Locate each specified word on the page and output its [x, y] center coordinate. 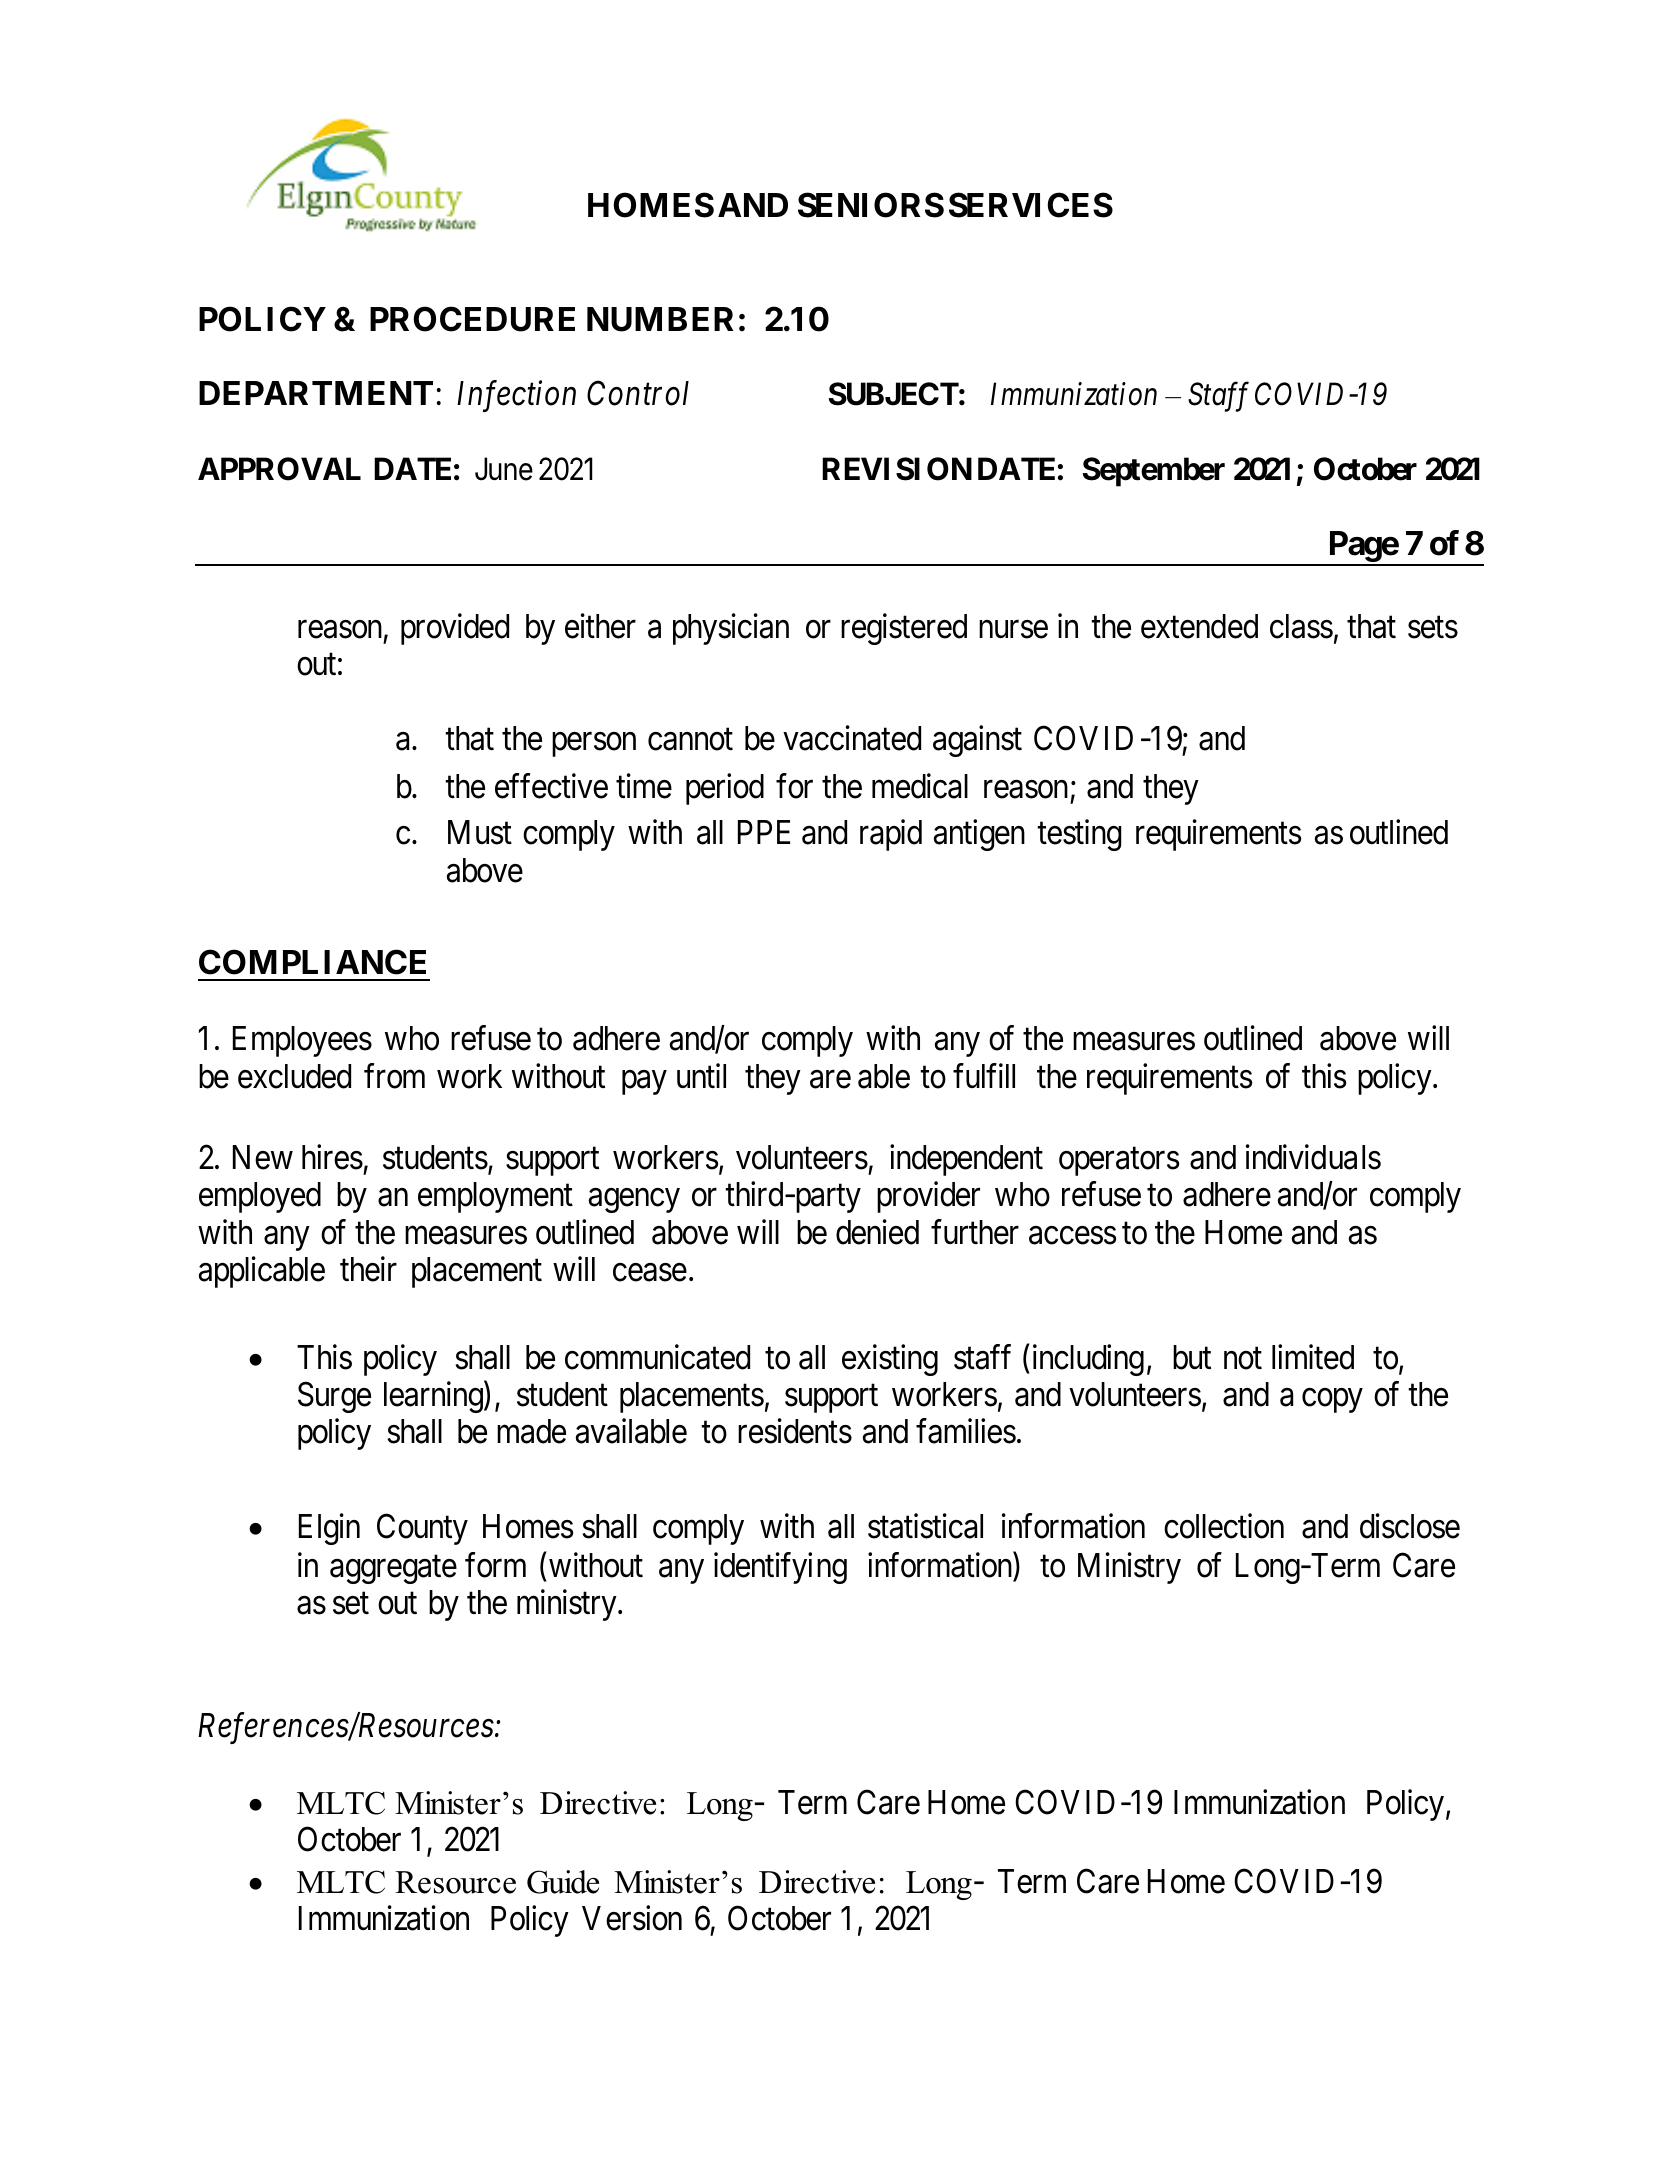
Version [632, 1918]
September [1154, 472]
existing [890, 1360]
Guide [563, 1882]
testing [1079, 835]
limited [1313, 1357]
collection [1224, 1526]
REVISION [897, 469]
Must [480, 832]
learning [434, 1397]
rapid [891, 835]
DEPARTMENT [316, 393]
